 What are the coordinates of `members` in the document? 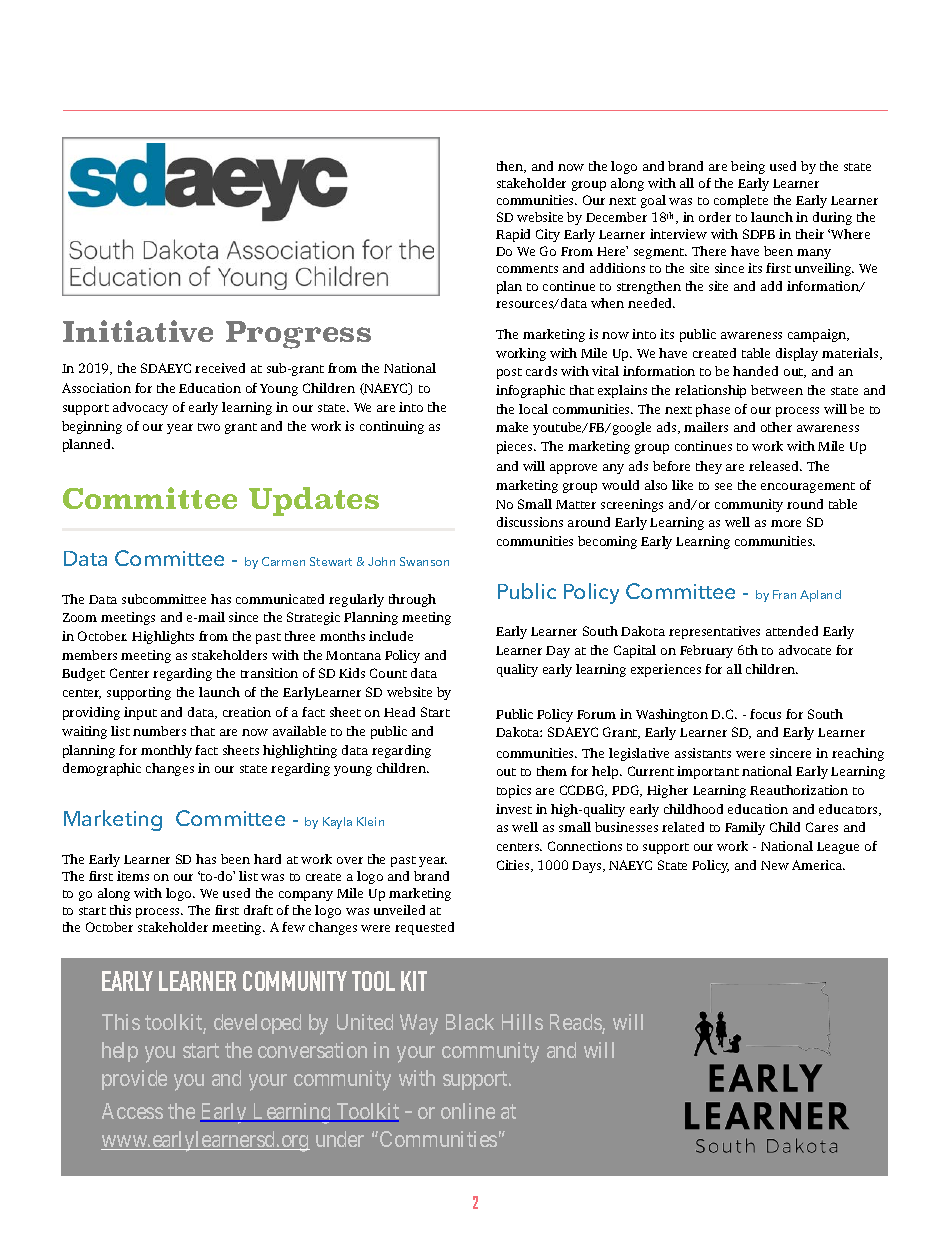 It's located at (89, 655).
